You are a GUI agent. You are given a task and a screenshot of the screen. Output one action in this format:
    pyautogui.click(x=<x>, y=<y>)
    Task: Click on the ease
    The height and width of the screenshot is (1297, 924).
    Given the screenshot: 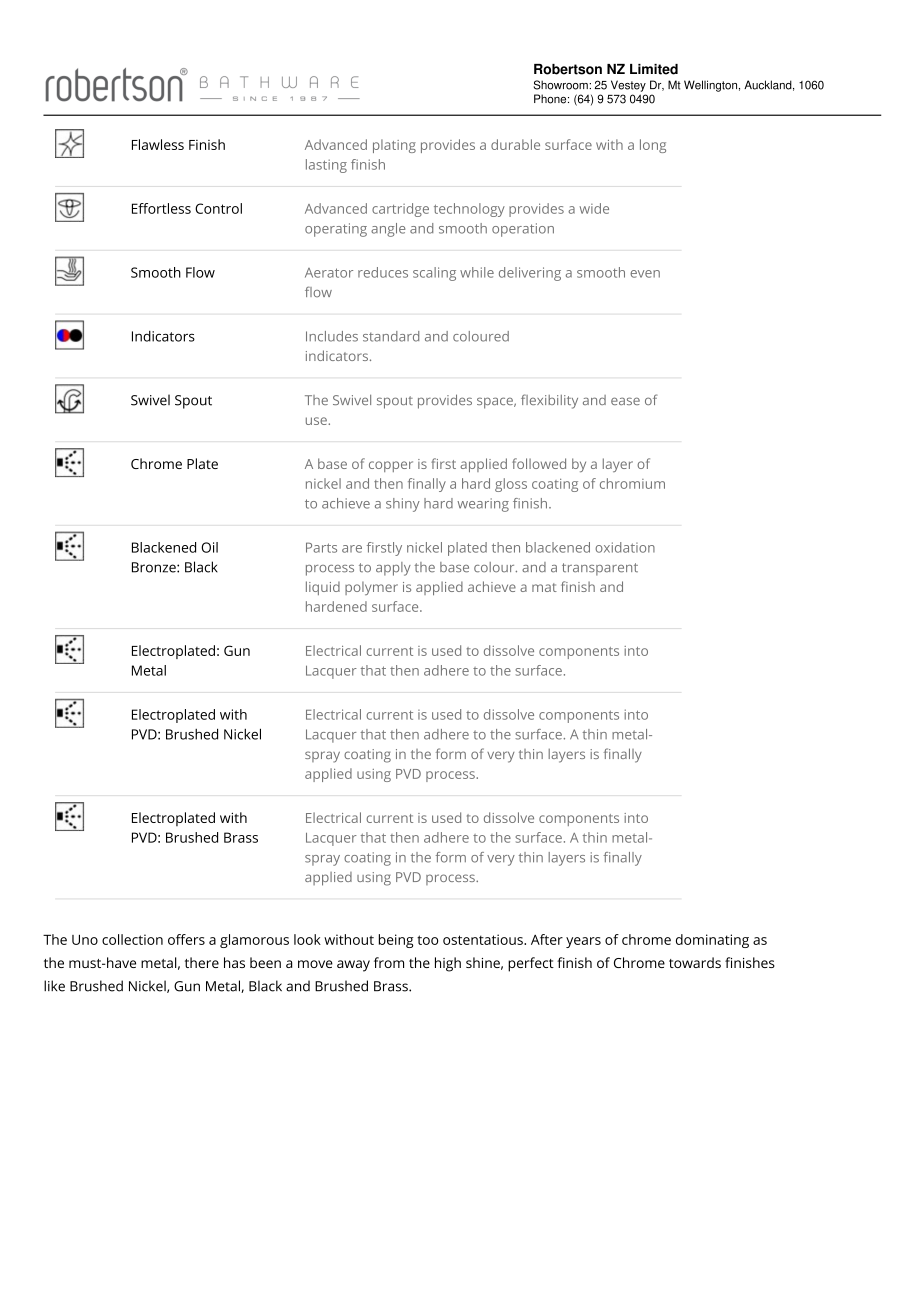 What is the action you would take?
    pyautogui.click(x=625, y=401)
